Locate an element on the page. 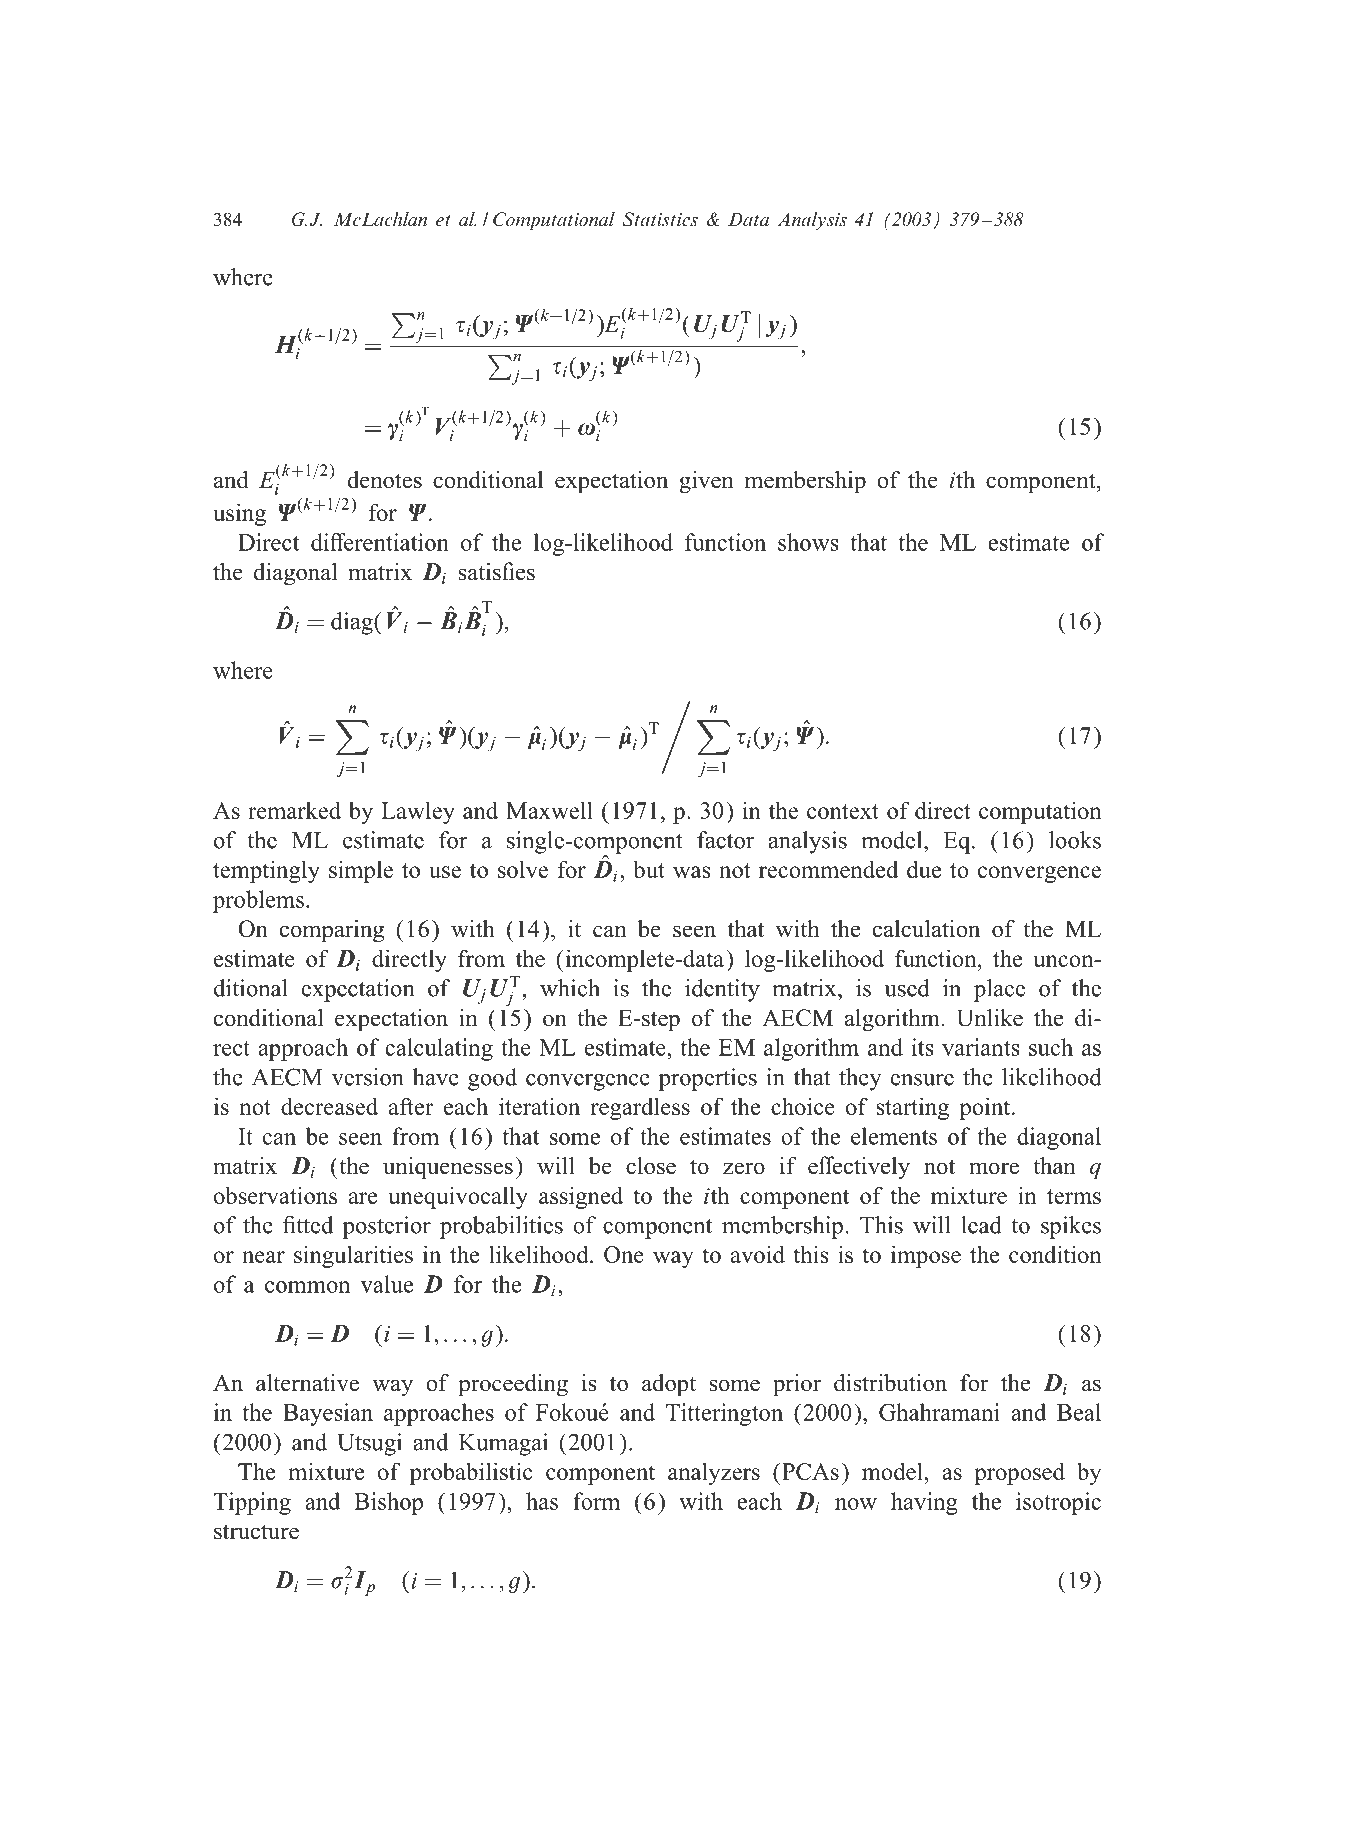 The width and height of the document is (1348, 1838). Tipping is located at coordinates (252, 1503).
